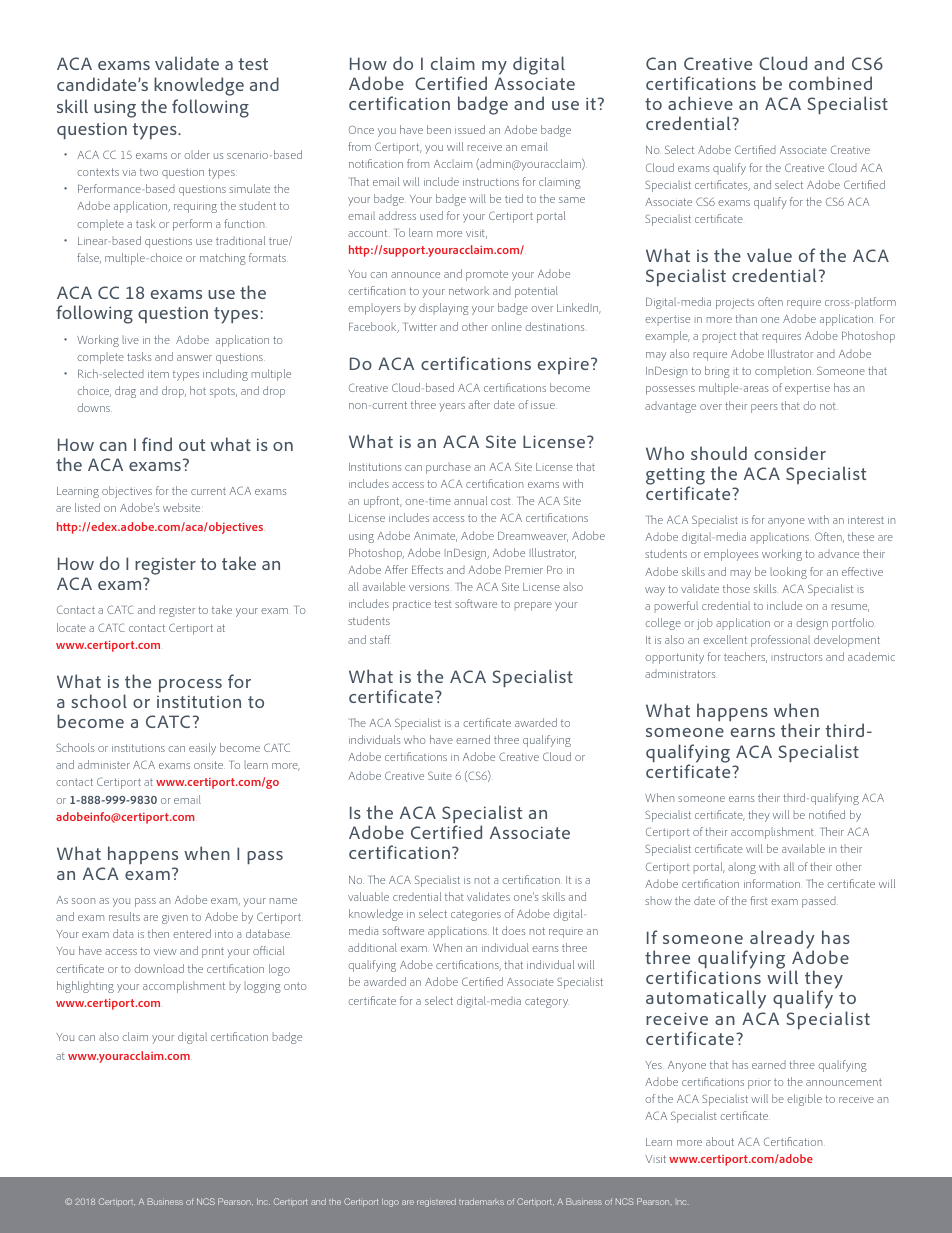 This document has width=952, height=1233. What do you see at coordinates (830, 83) in the document?
I see `combined` at bounding box center [830, 83].
